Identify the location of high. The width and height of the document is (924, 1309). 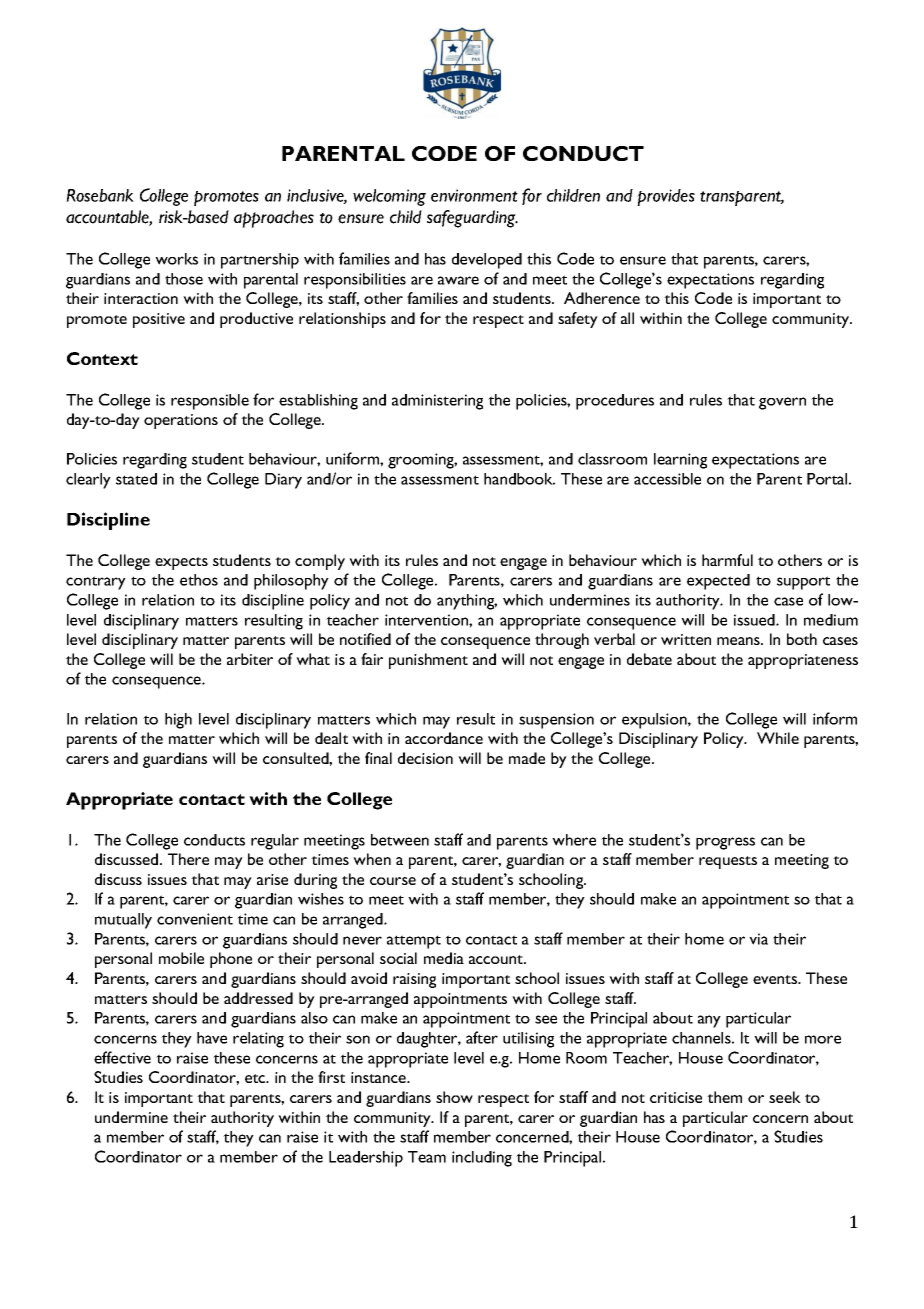
(178, 721).
